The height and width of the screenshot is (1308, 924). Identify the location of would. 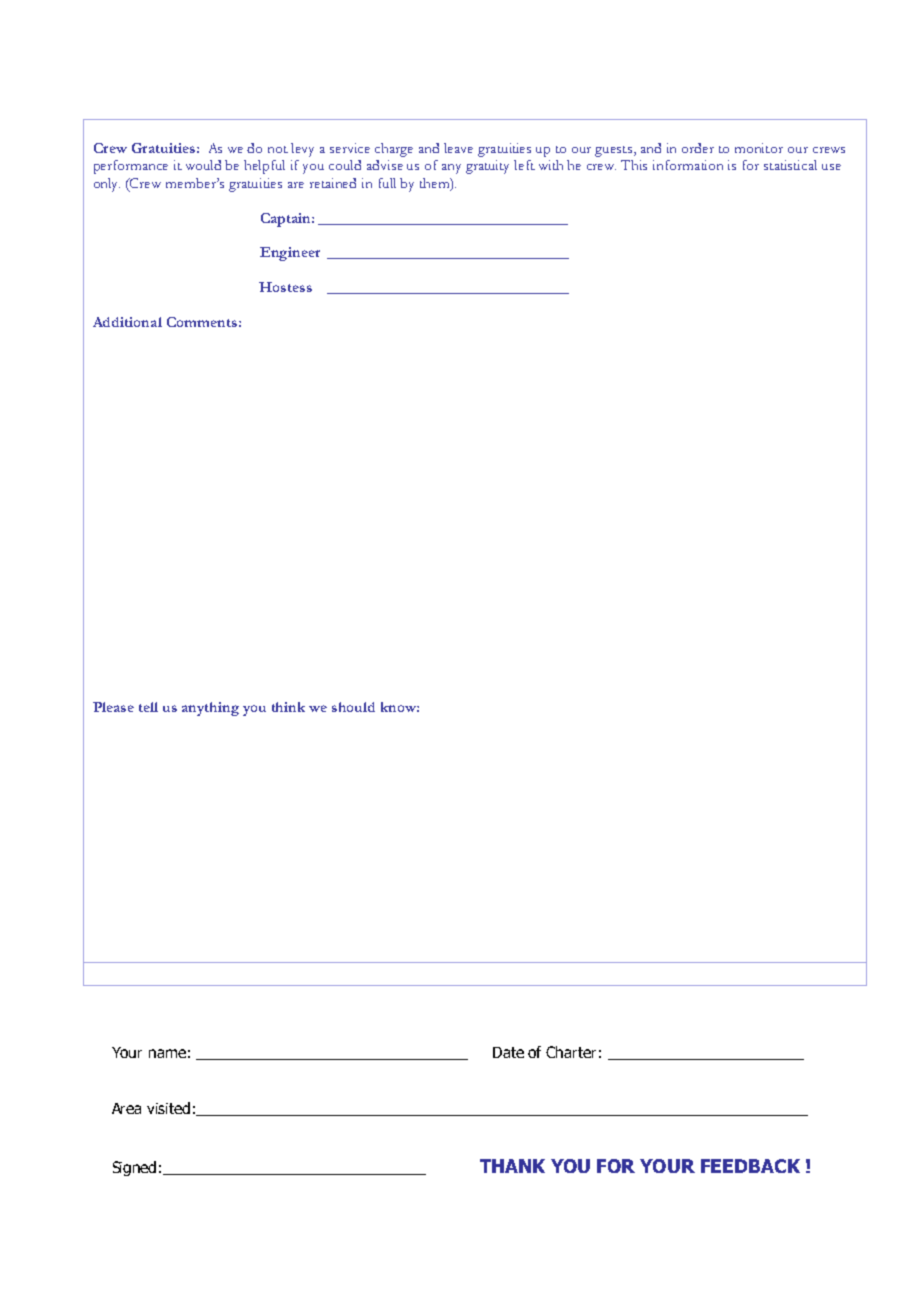
(203, 165).
